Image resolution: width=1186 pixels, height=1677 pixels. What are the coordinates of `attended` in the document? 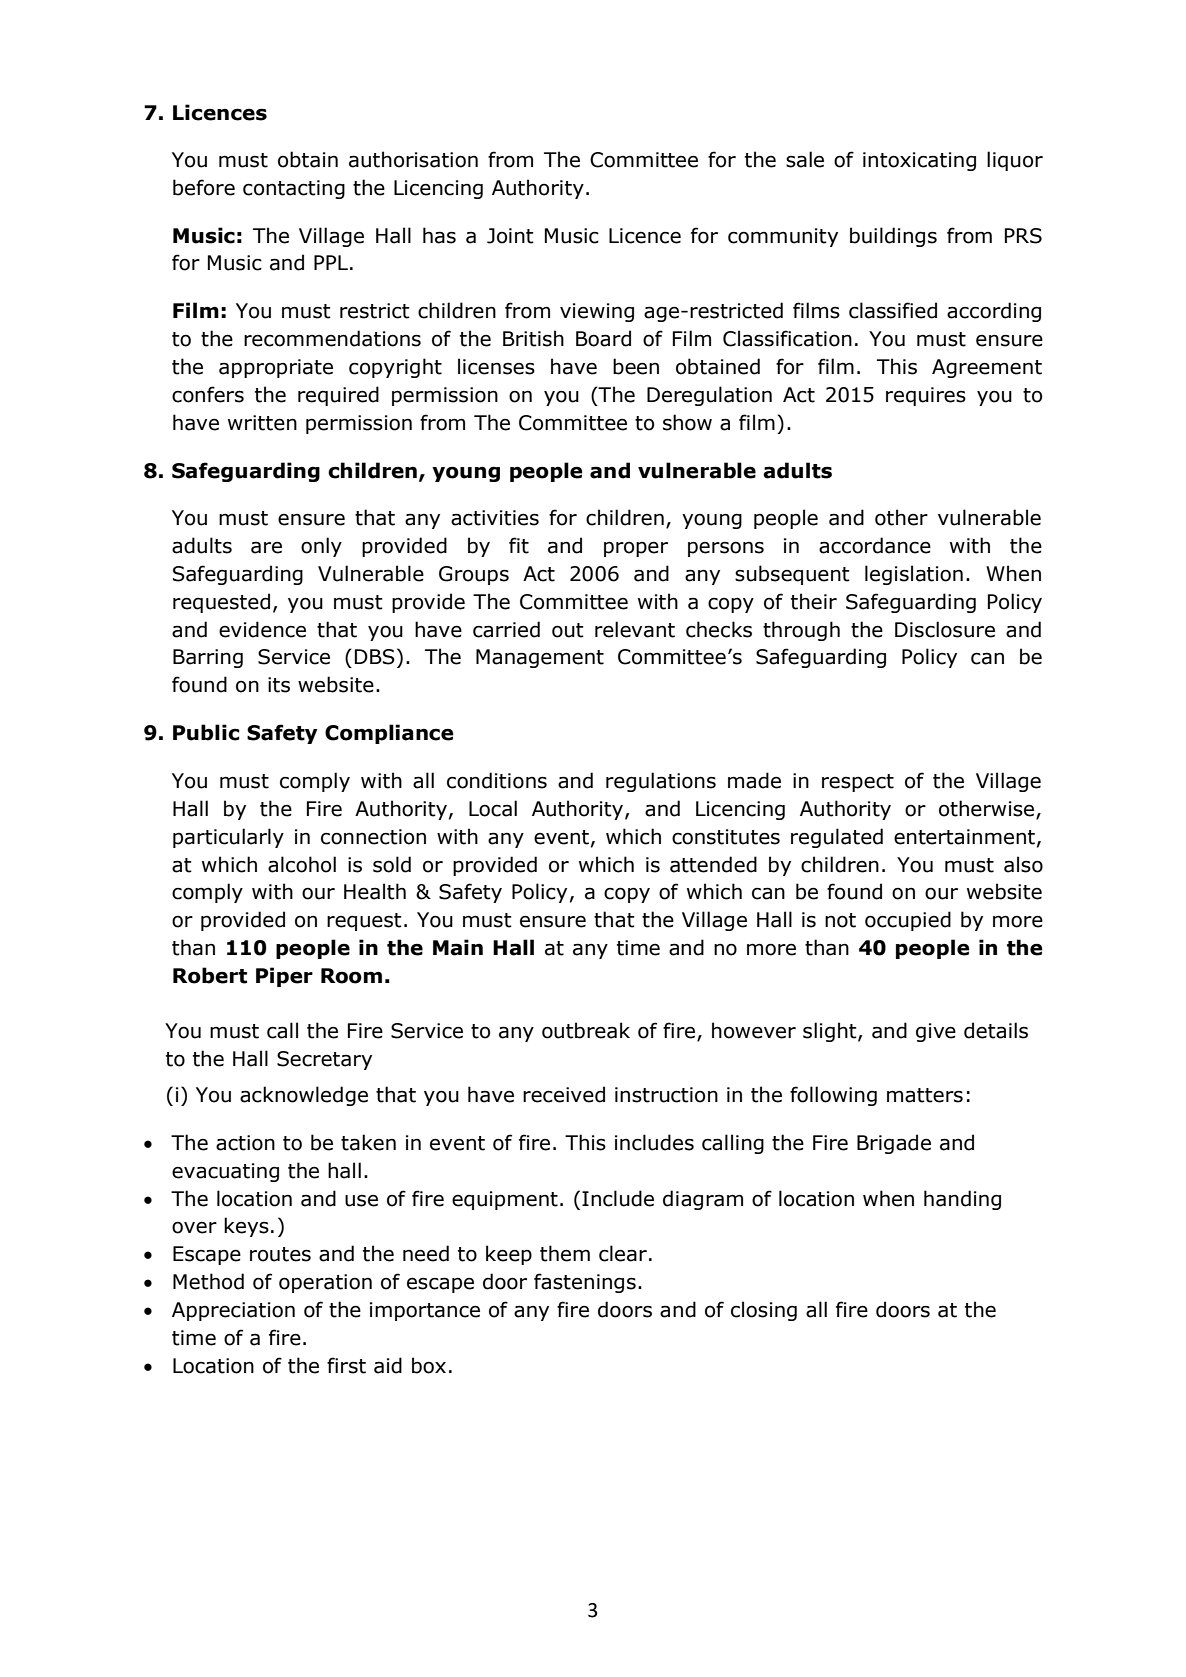 It's located at (713, 864).
